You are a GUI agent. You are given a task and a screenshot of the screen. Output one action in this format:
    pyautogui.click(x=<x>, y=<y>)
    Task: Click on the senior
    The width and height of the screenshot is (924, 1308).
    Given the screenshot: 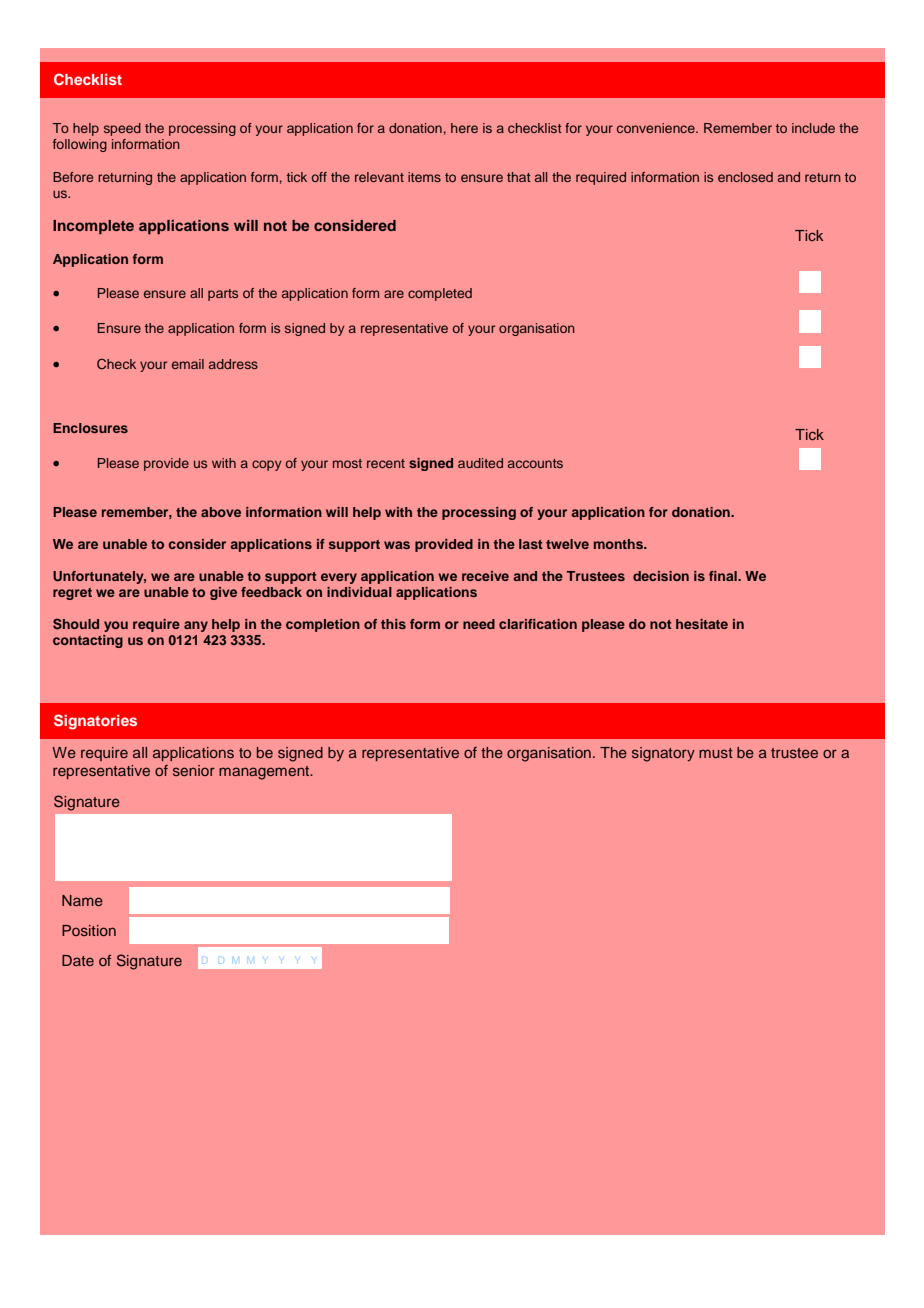 What is the action you would take?
    pyautogui.click(x=194, y=770)
